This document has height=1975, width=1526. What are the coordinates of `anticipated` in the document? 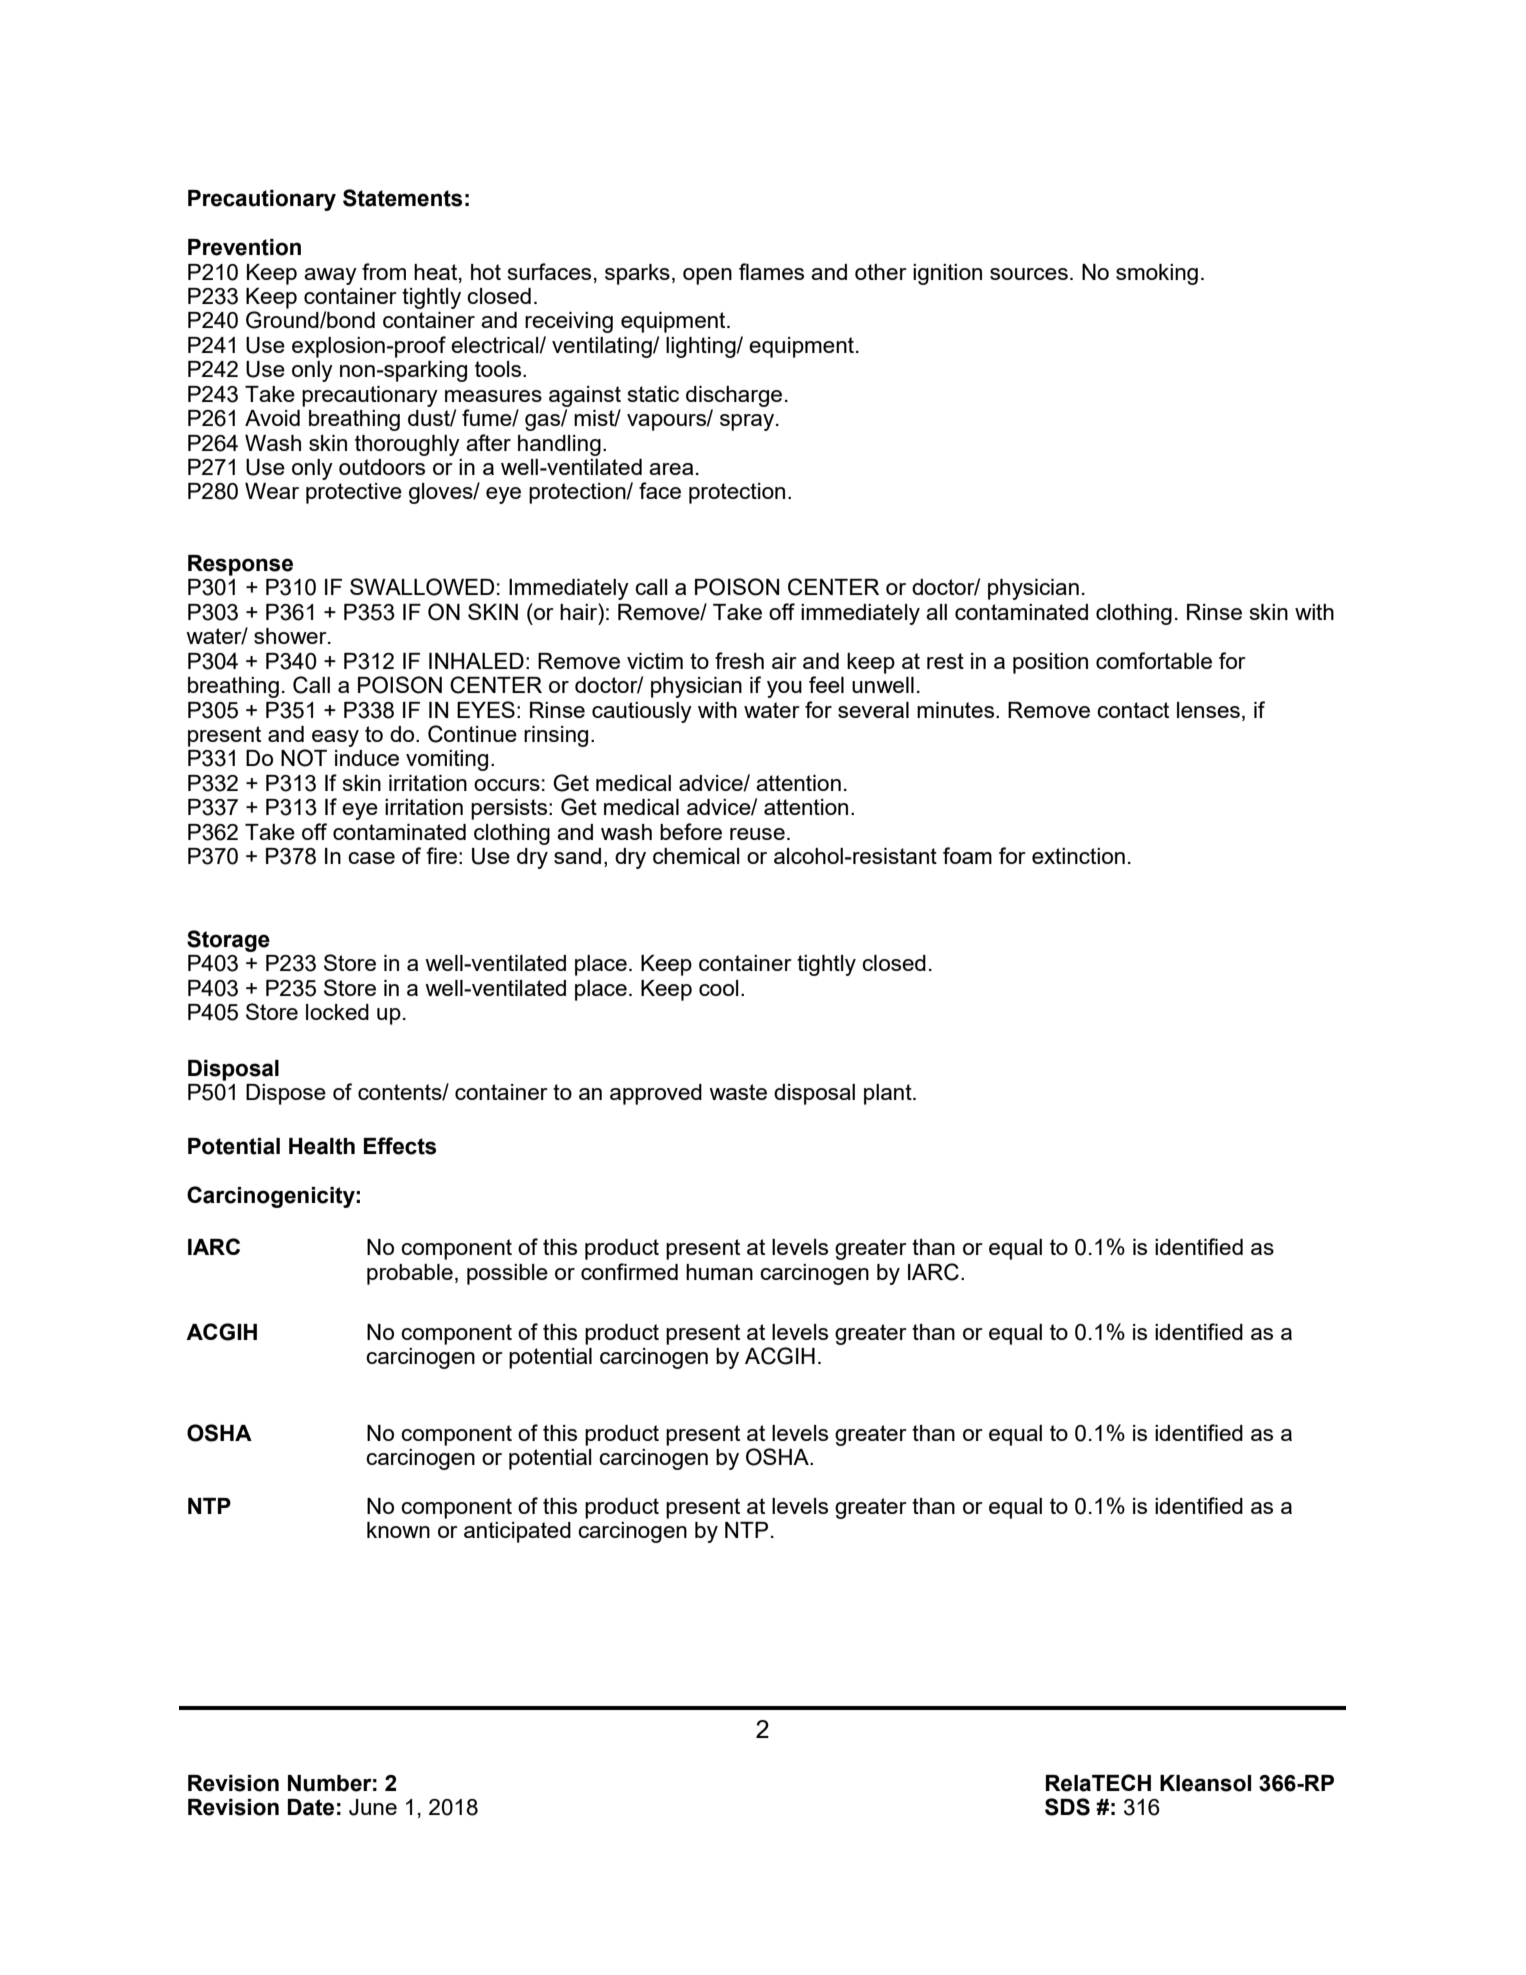 It's located at (517, 1532).
